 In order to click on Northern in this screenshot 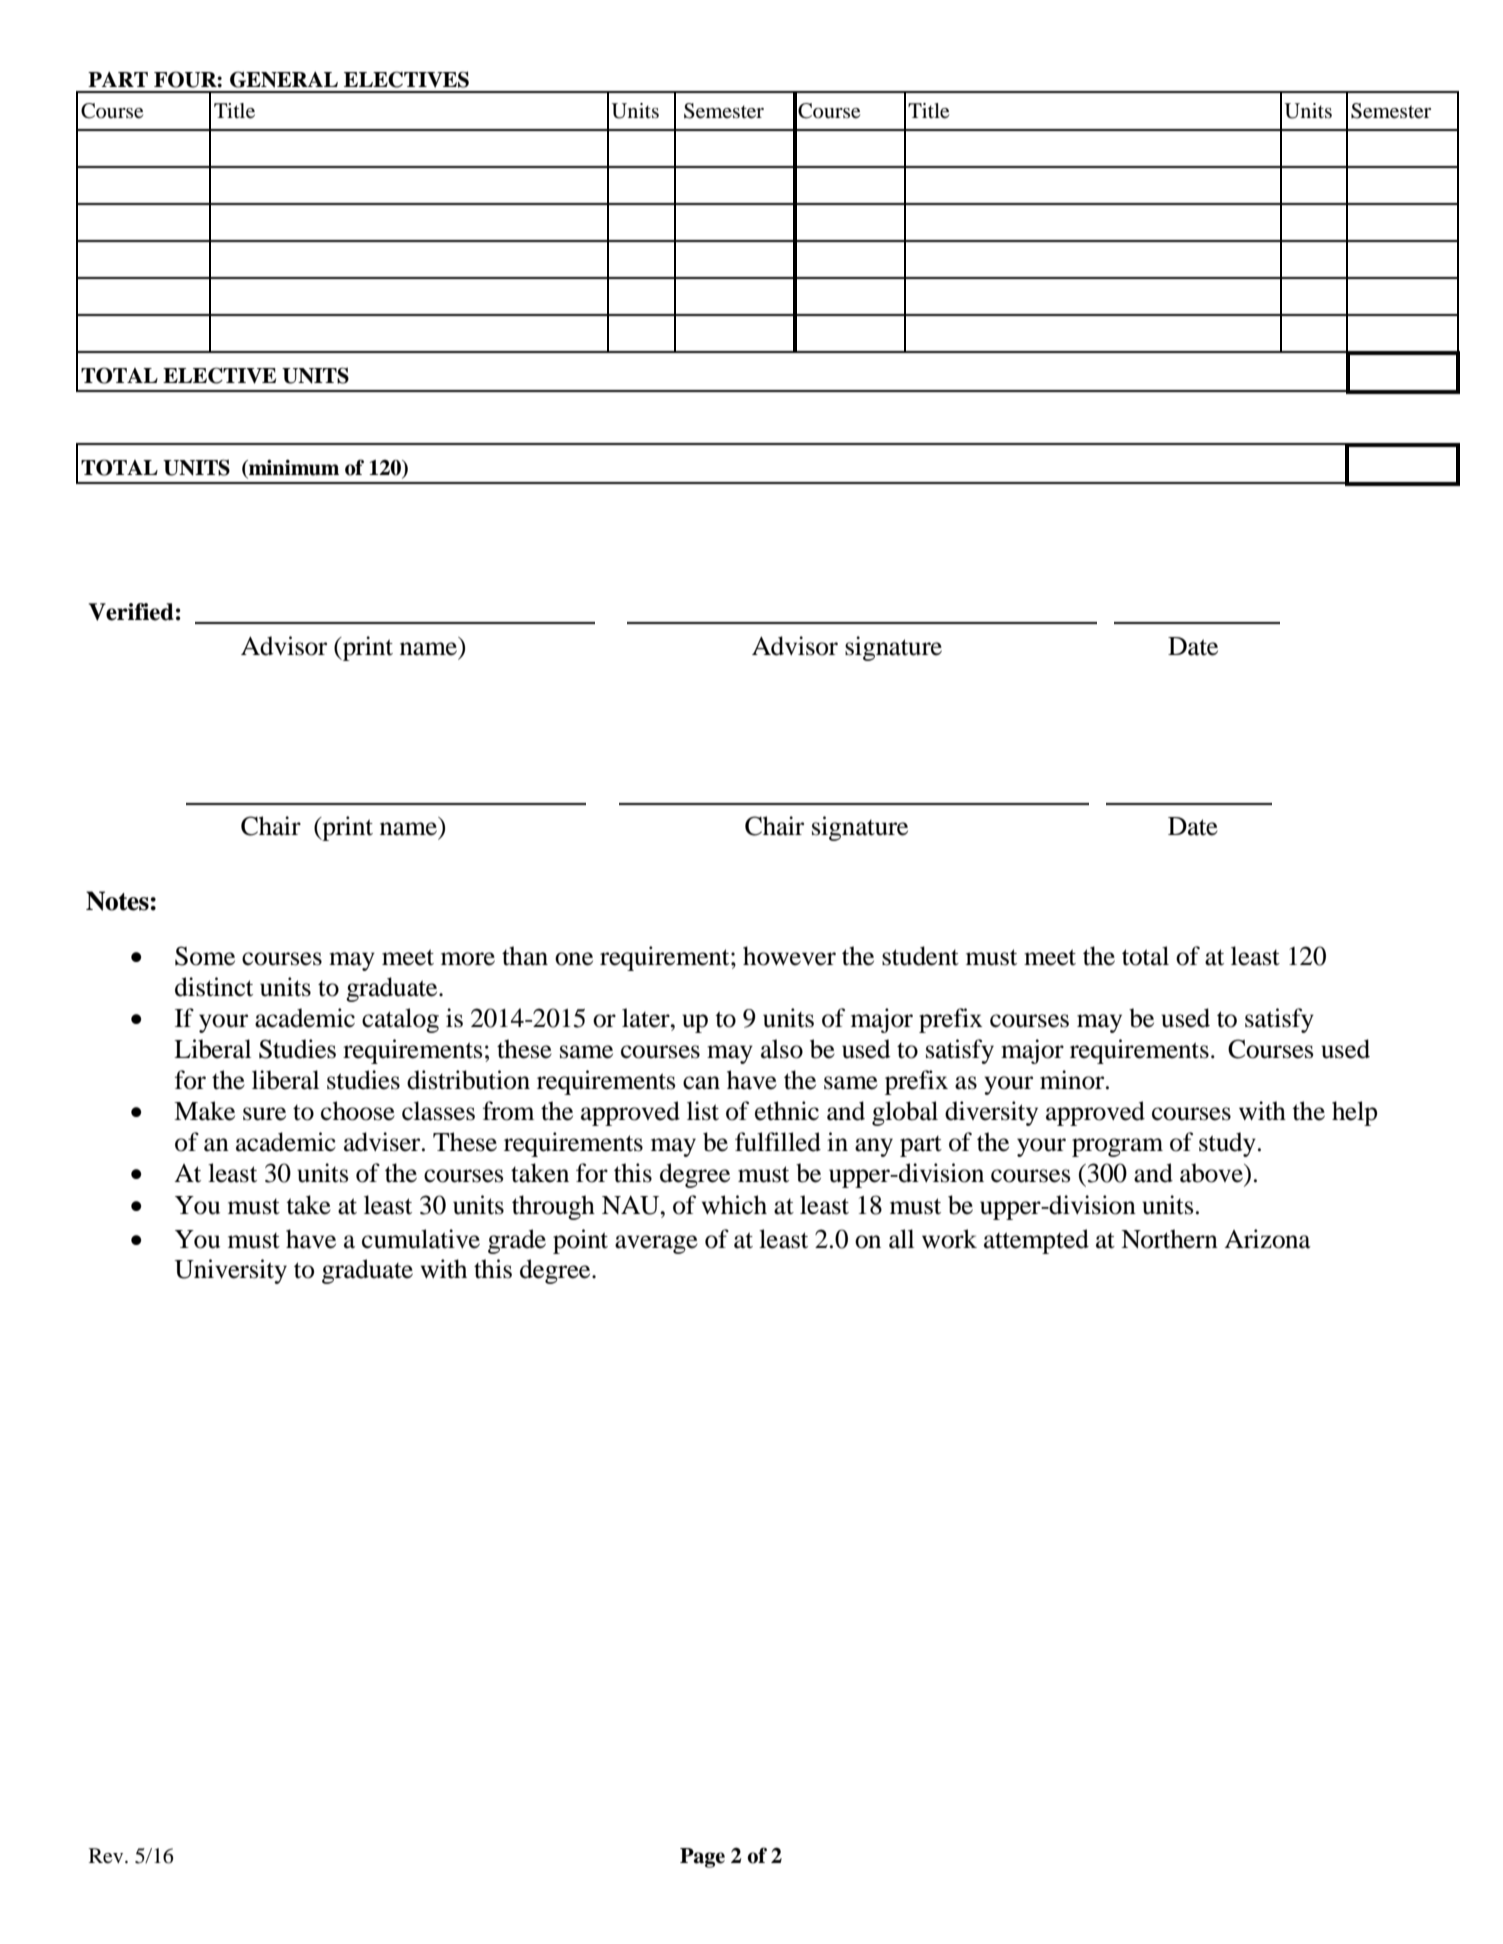, I will do `click(1169, 1239)`.
